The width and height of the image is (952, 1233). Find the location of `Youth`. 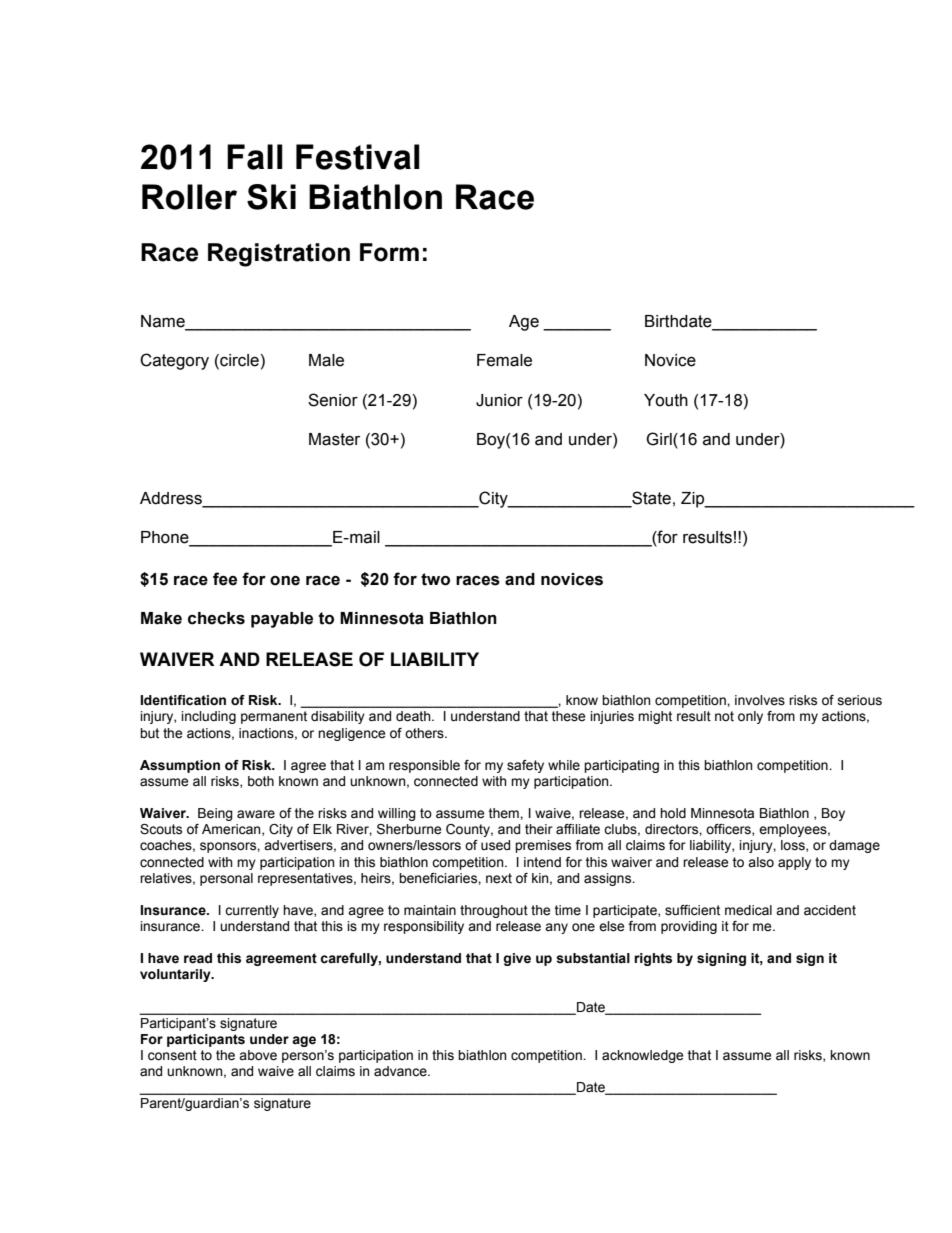

Youth is located at coordinates (666, 400).
